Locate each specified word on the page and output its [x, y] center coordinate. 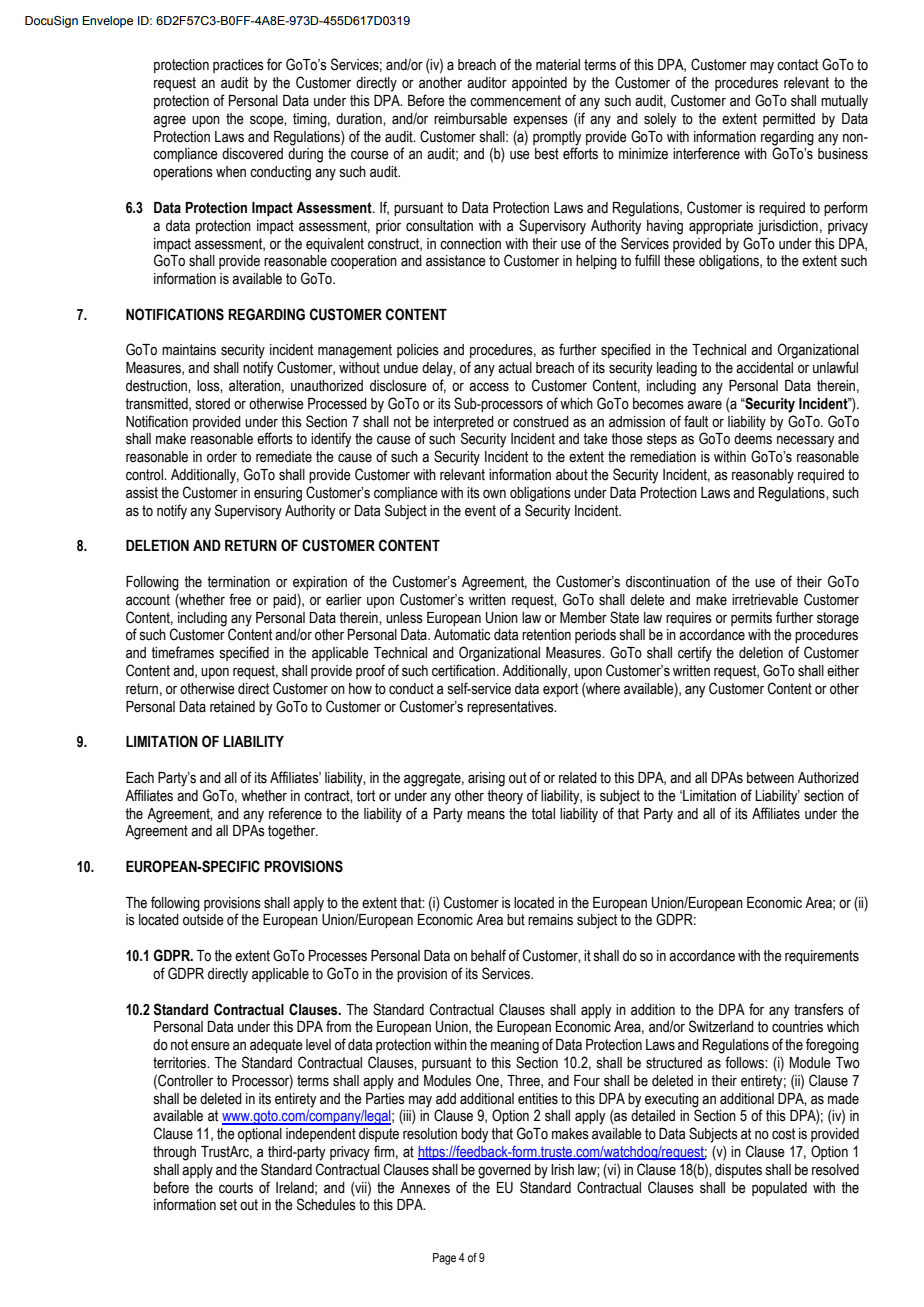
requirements [822, 957]
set [228, 1205]
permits [751, 619]
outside [203, 920]
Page [444, 1259]
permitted [789, 120]
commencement [515, 101]
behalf [488, 955]
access [489, 387]
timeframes [182, 652]
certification [465, 670]
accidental [764, 368]
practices [238, 66]
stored [213, 404]
